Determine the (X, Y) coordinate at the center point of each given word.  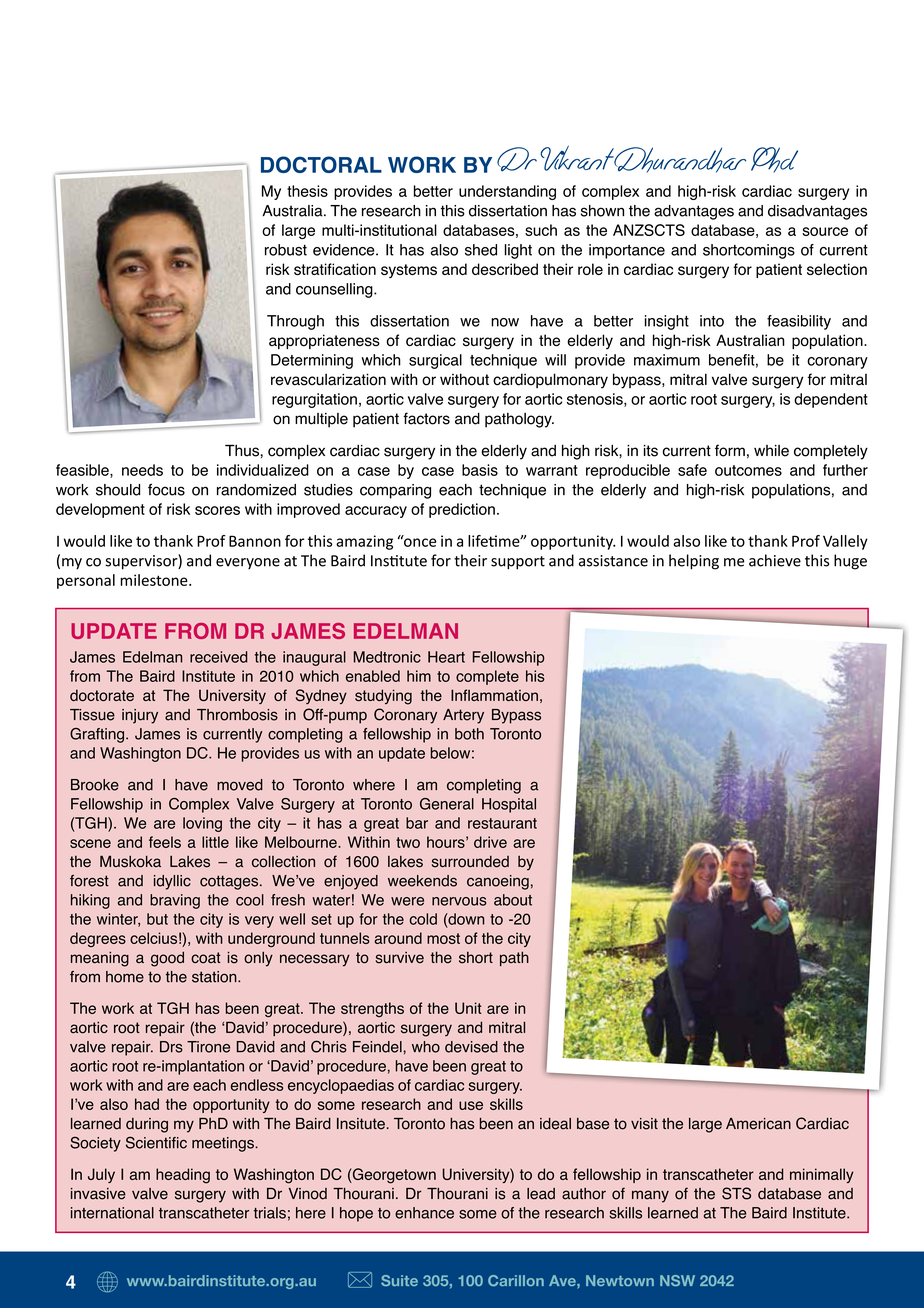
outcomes (748, 470)
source (825, 231)
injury (140, 716)
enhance (424, 1213)
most (443, 938)
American (758, 1124)
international (112, 1213)
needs (142, 470)
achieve (775, 560)
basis (480, 470)
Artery (463, 716)
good (167, 959)
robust (286, 250)
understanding (507, 192)
